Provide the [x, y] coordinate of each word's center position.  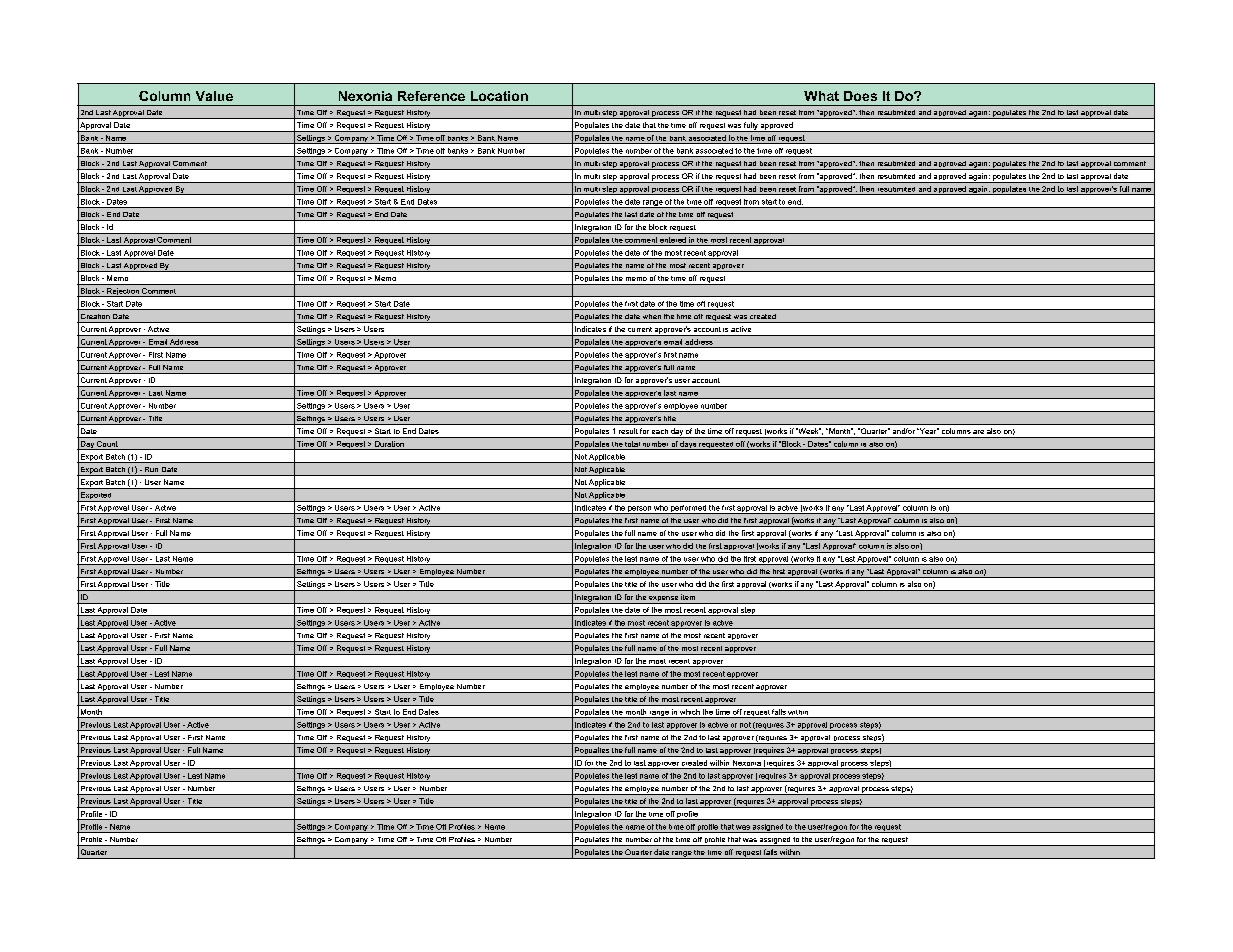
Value [214, 96]
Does [860, 96]
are [978, 432]
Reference [431, 96]
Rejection [123, 292]
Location [499, 96]
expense [663, 600]
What [821, 96]
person [639, 510]
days [688, 445]
